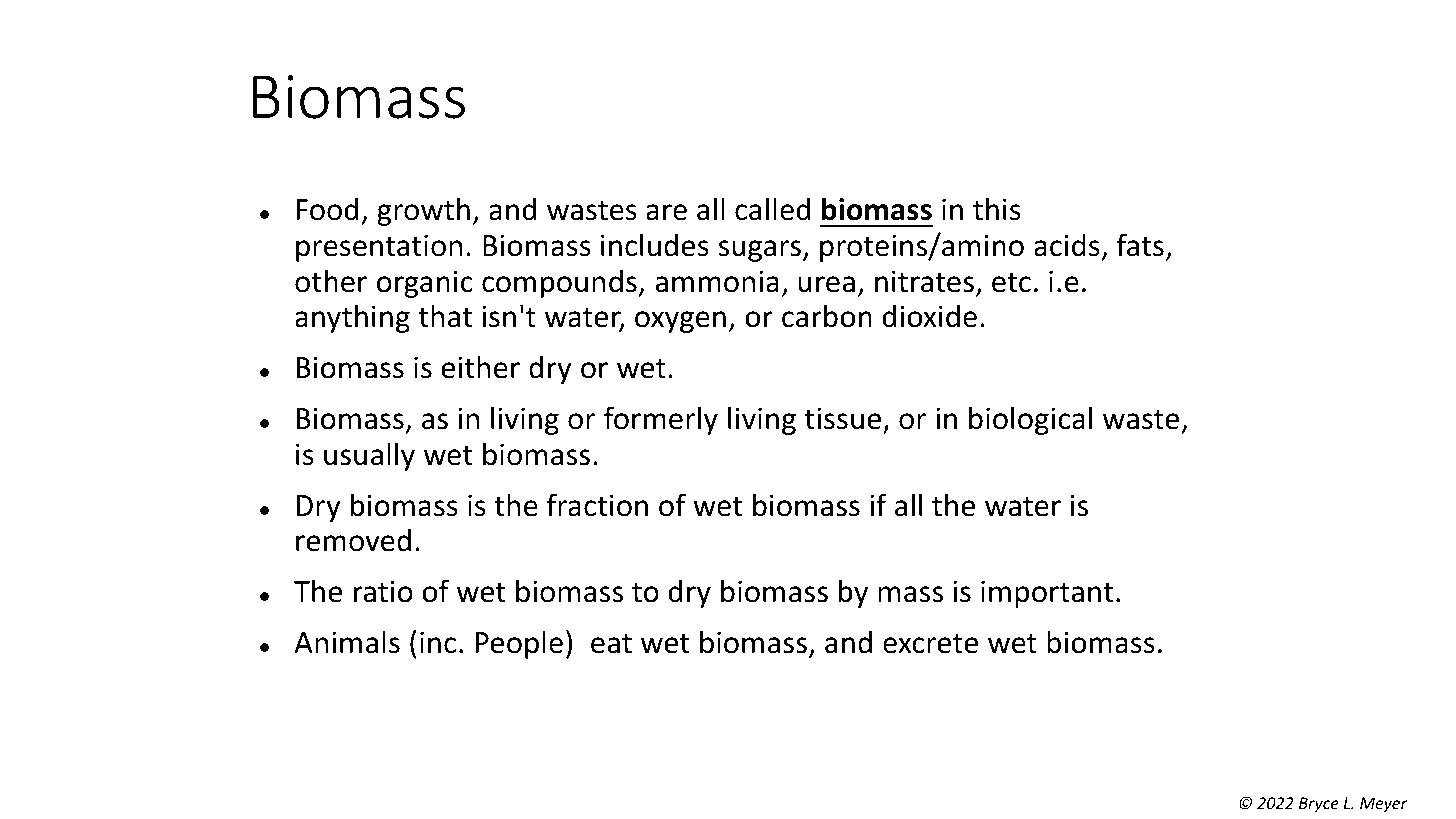  Describe the element at coordinates (1383, 805) in the screenshot. I see `Meyer` at that location.
